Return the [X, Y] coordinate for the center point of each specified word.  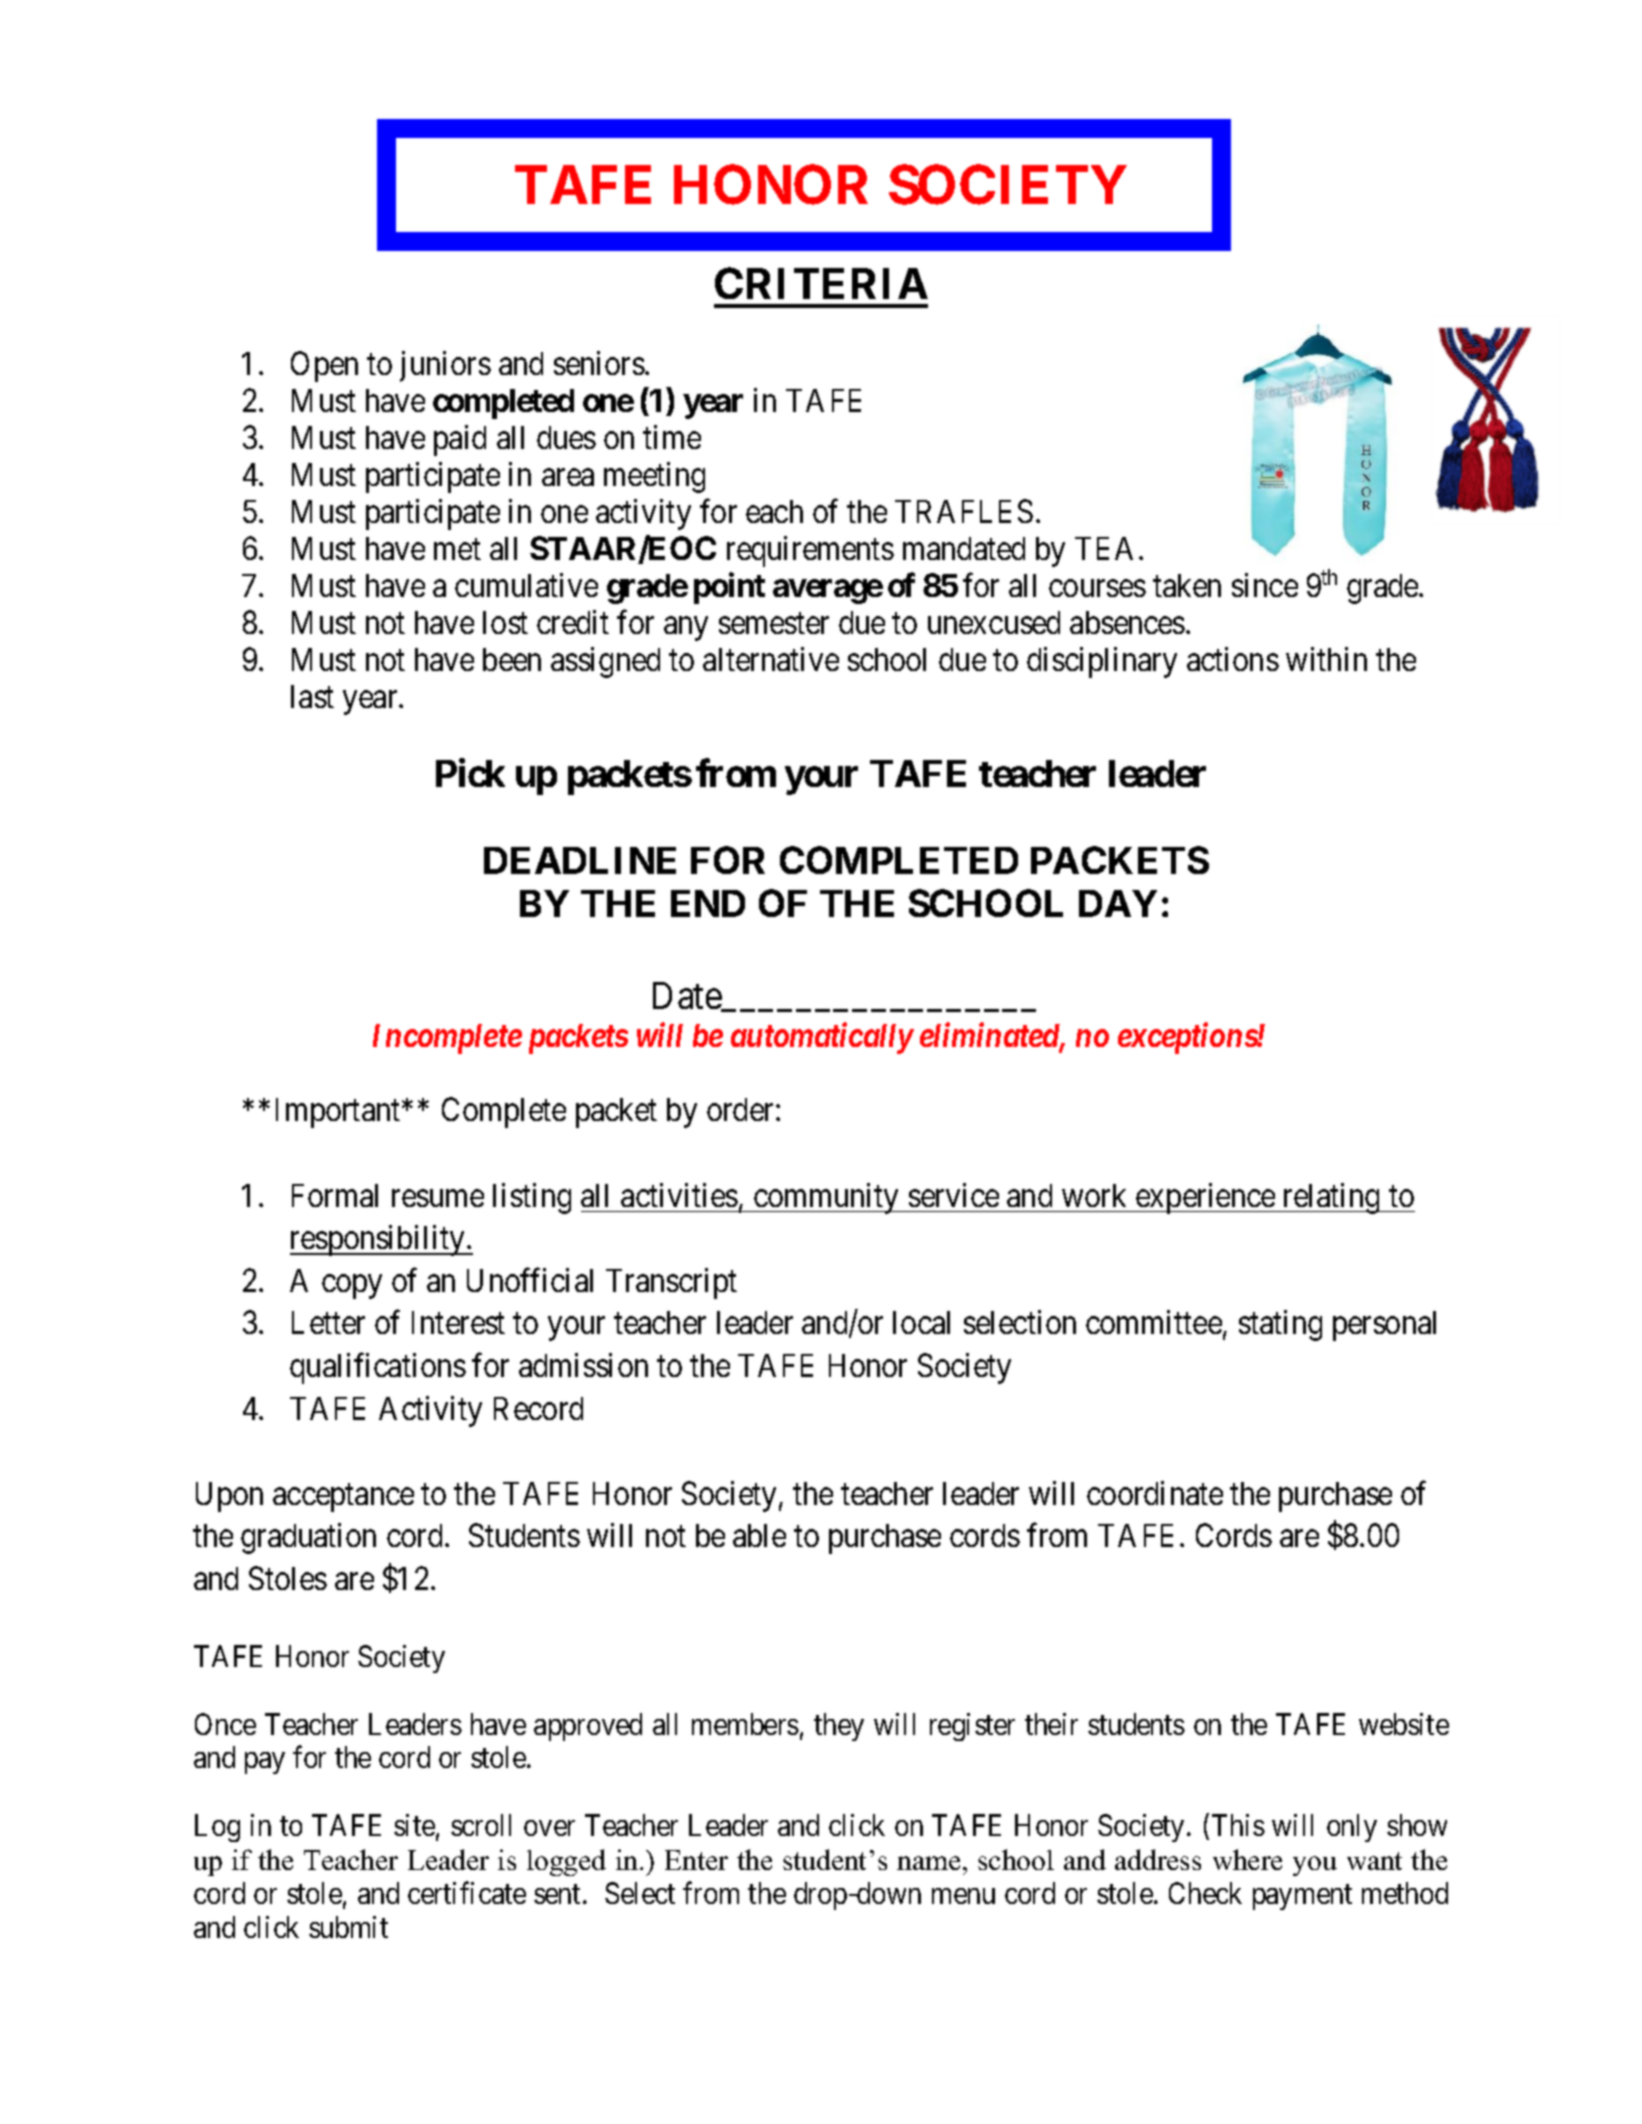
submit [348, 1927]
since [1265, 585]
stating [1280, 1325]
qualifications [378, 1368]
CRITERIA [821, 283]
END [708, 903]
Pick [470, 773]
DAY [1118, 903]
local [921, 1322]
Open [324, 366]
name [928, 1863]
